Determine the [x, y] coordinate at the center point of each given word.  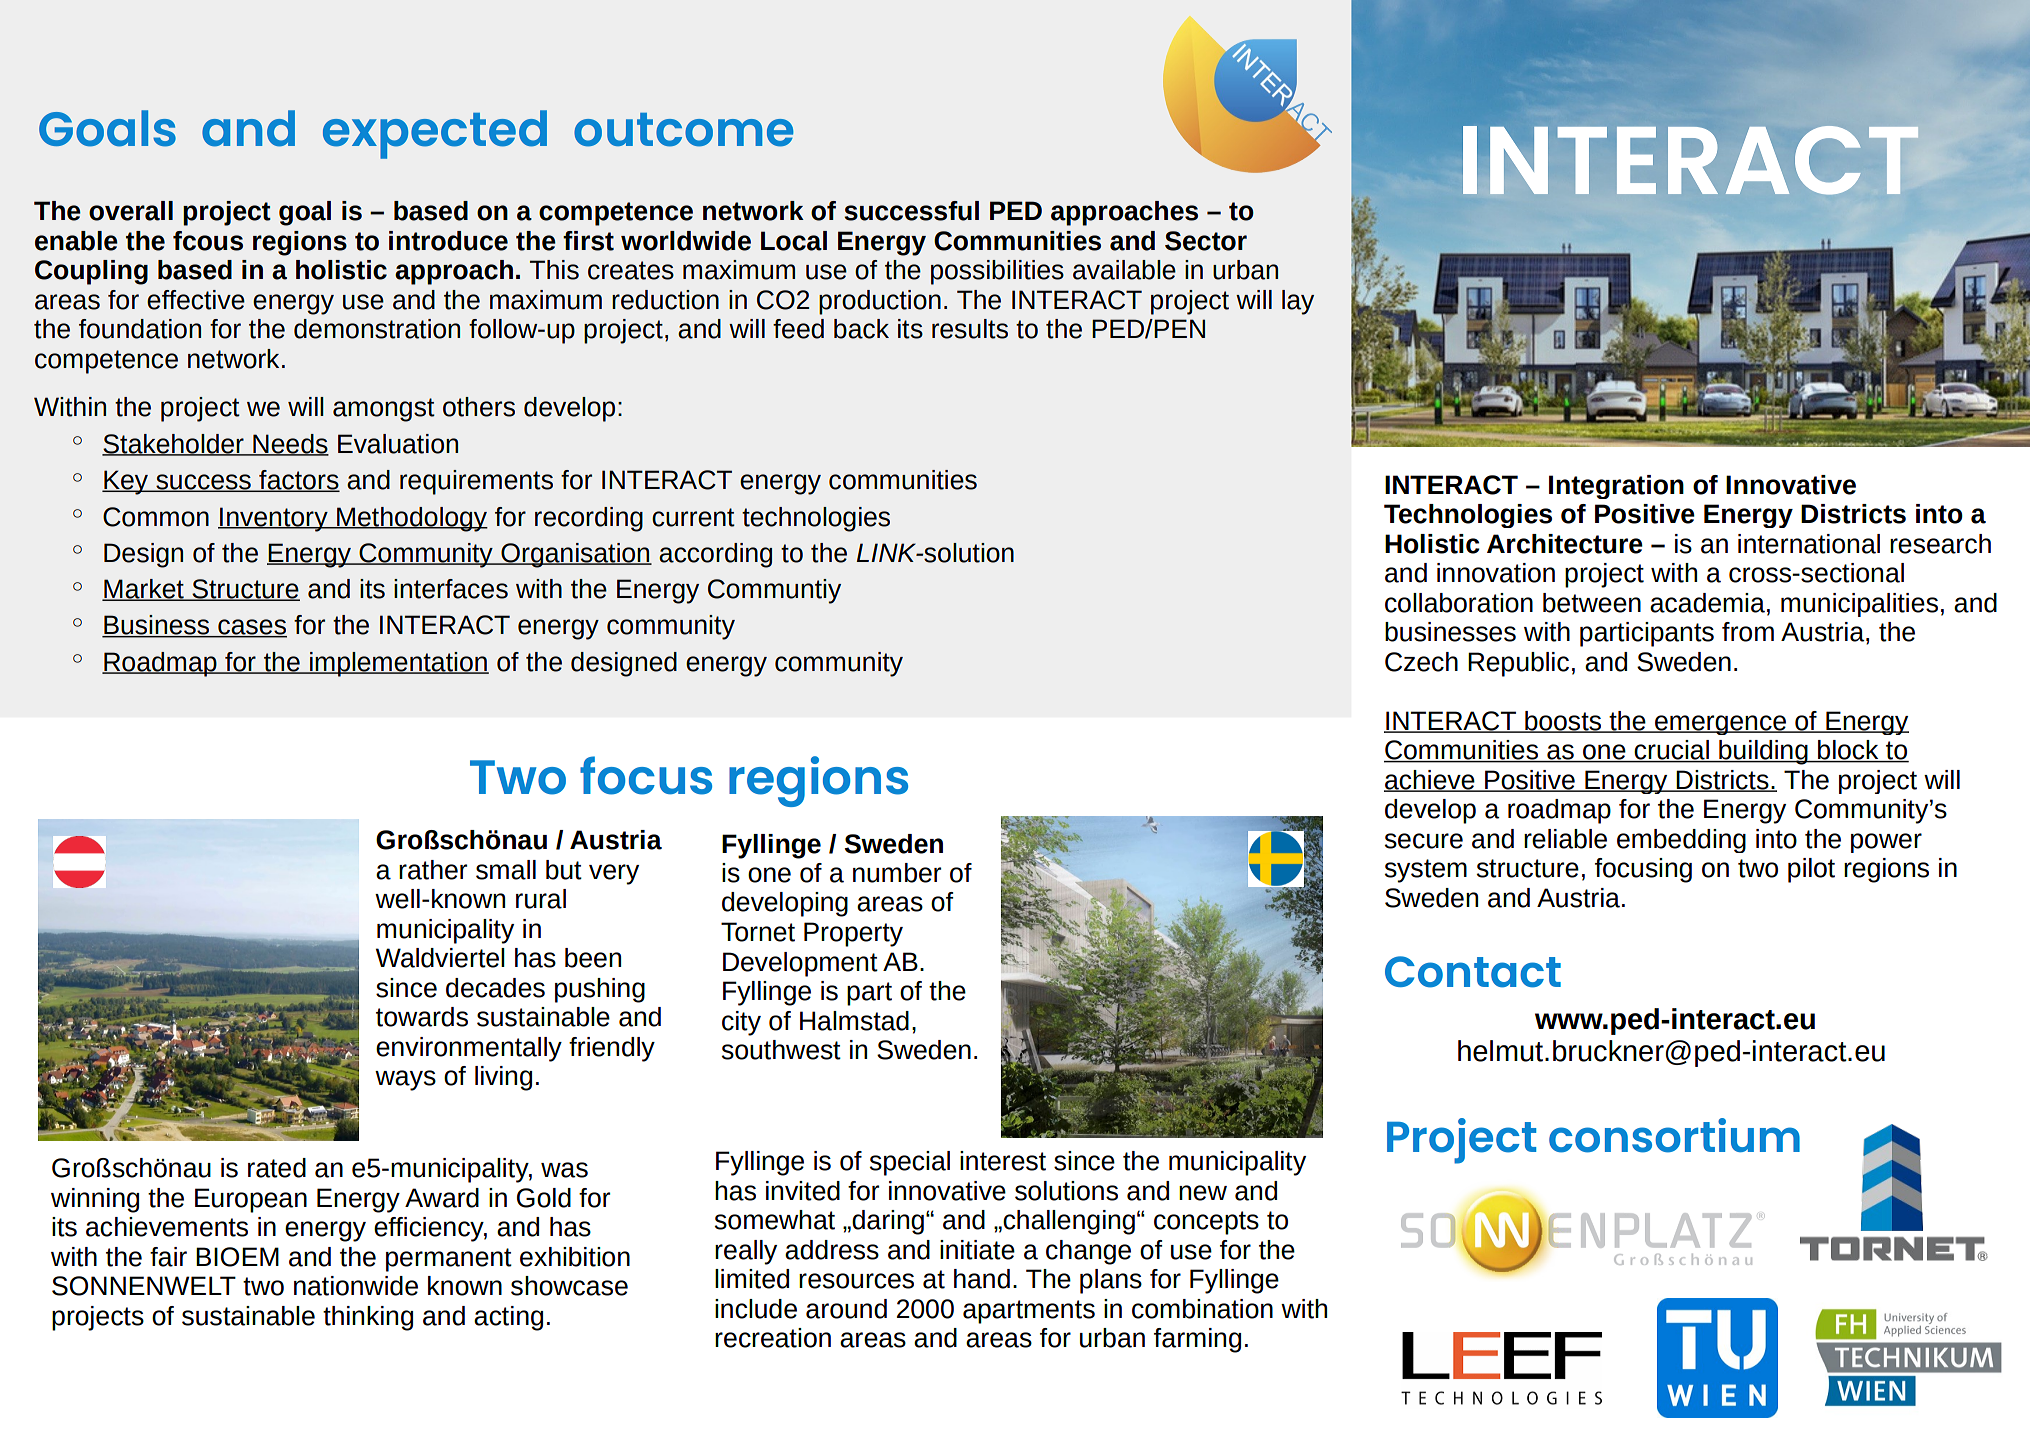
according [715, 555]
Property [853, 934]
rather [433, 870]
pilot [1811, 870]
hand [982, 1279]
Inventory [274, 519]
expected [435, 134]
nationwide [356, 1286]
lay [1298, 302]
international [1809, 544]
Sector [1206, 241]
